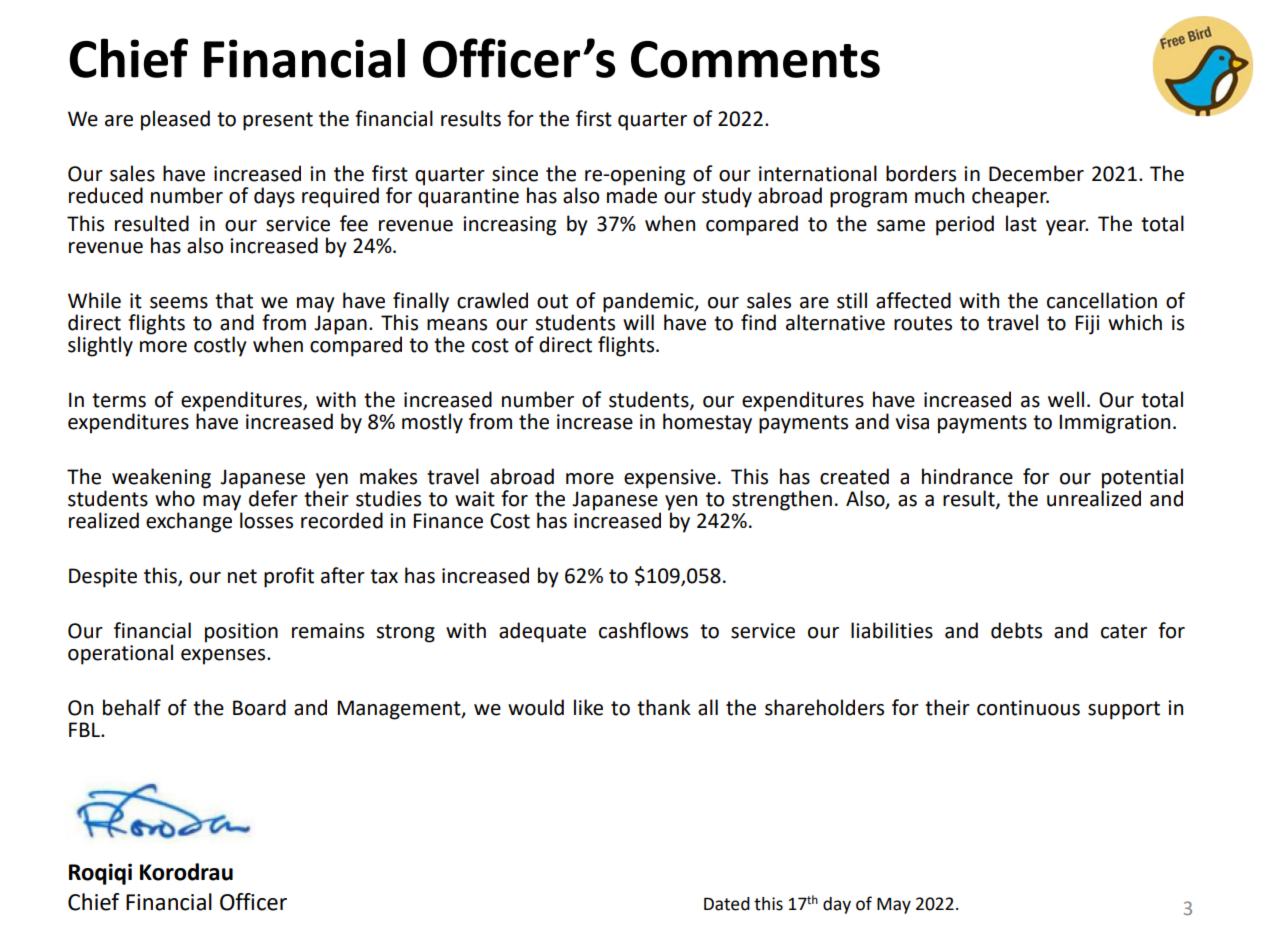  What do you see at coordinates (259, 707) in the image?
I see `Board` at bounding box center [259, 707].
